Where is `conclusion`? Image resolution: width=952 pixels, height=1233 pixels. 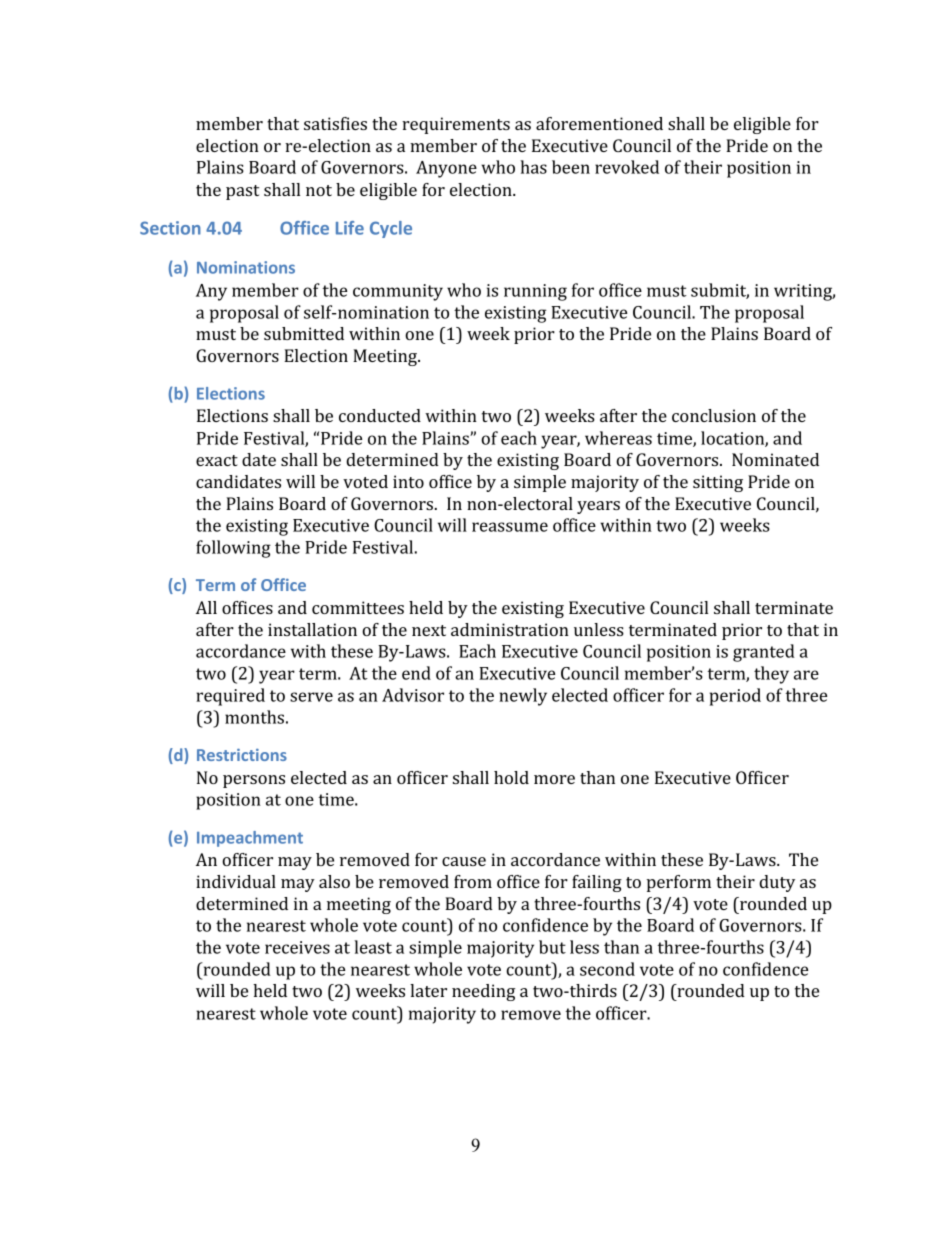
conclusion is located at coordinates (714, 415).
